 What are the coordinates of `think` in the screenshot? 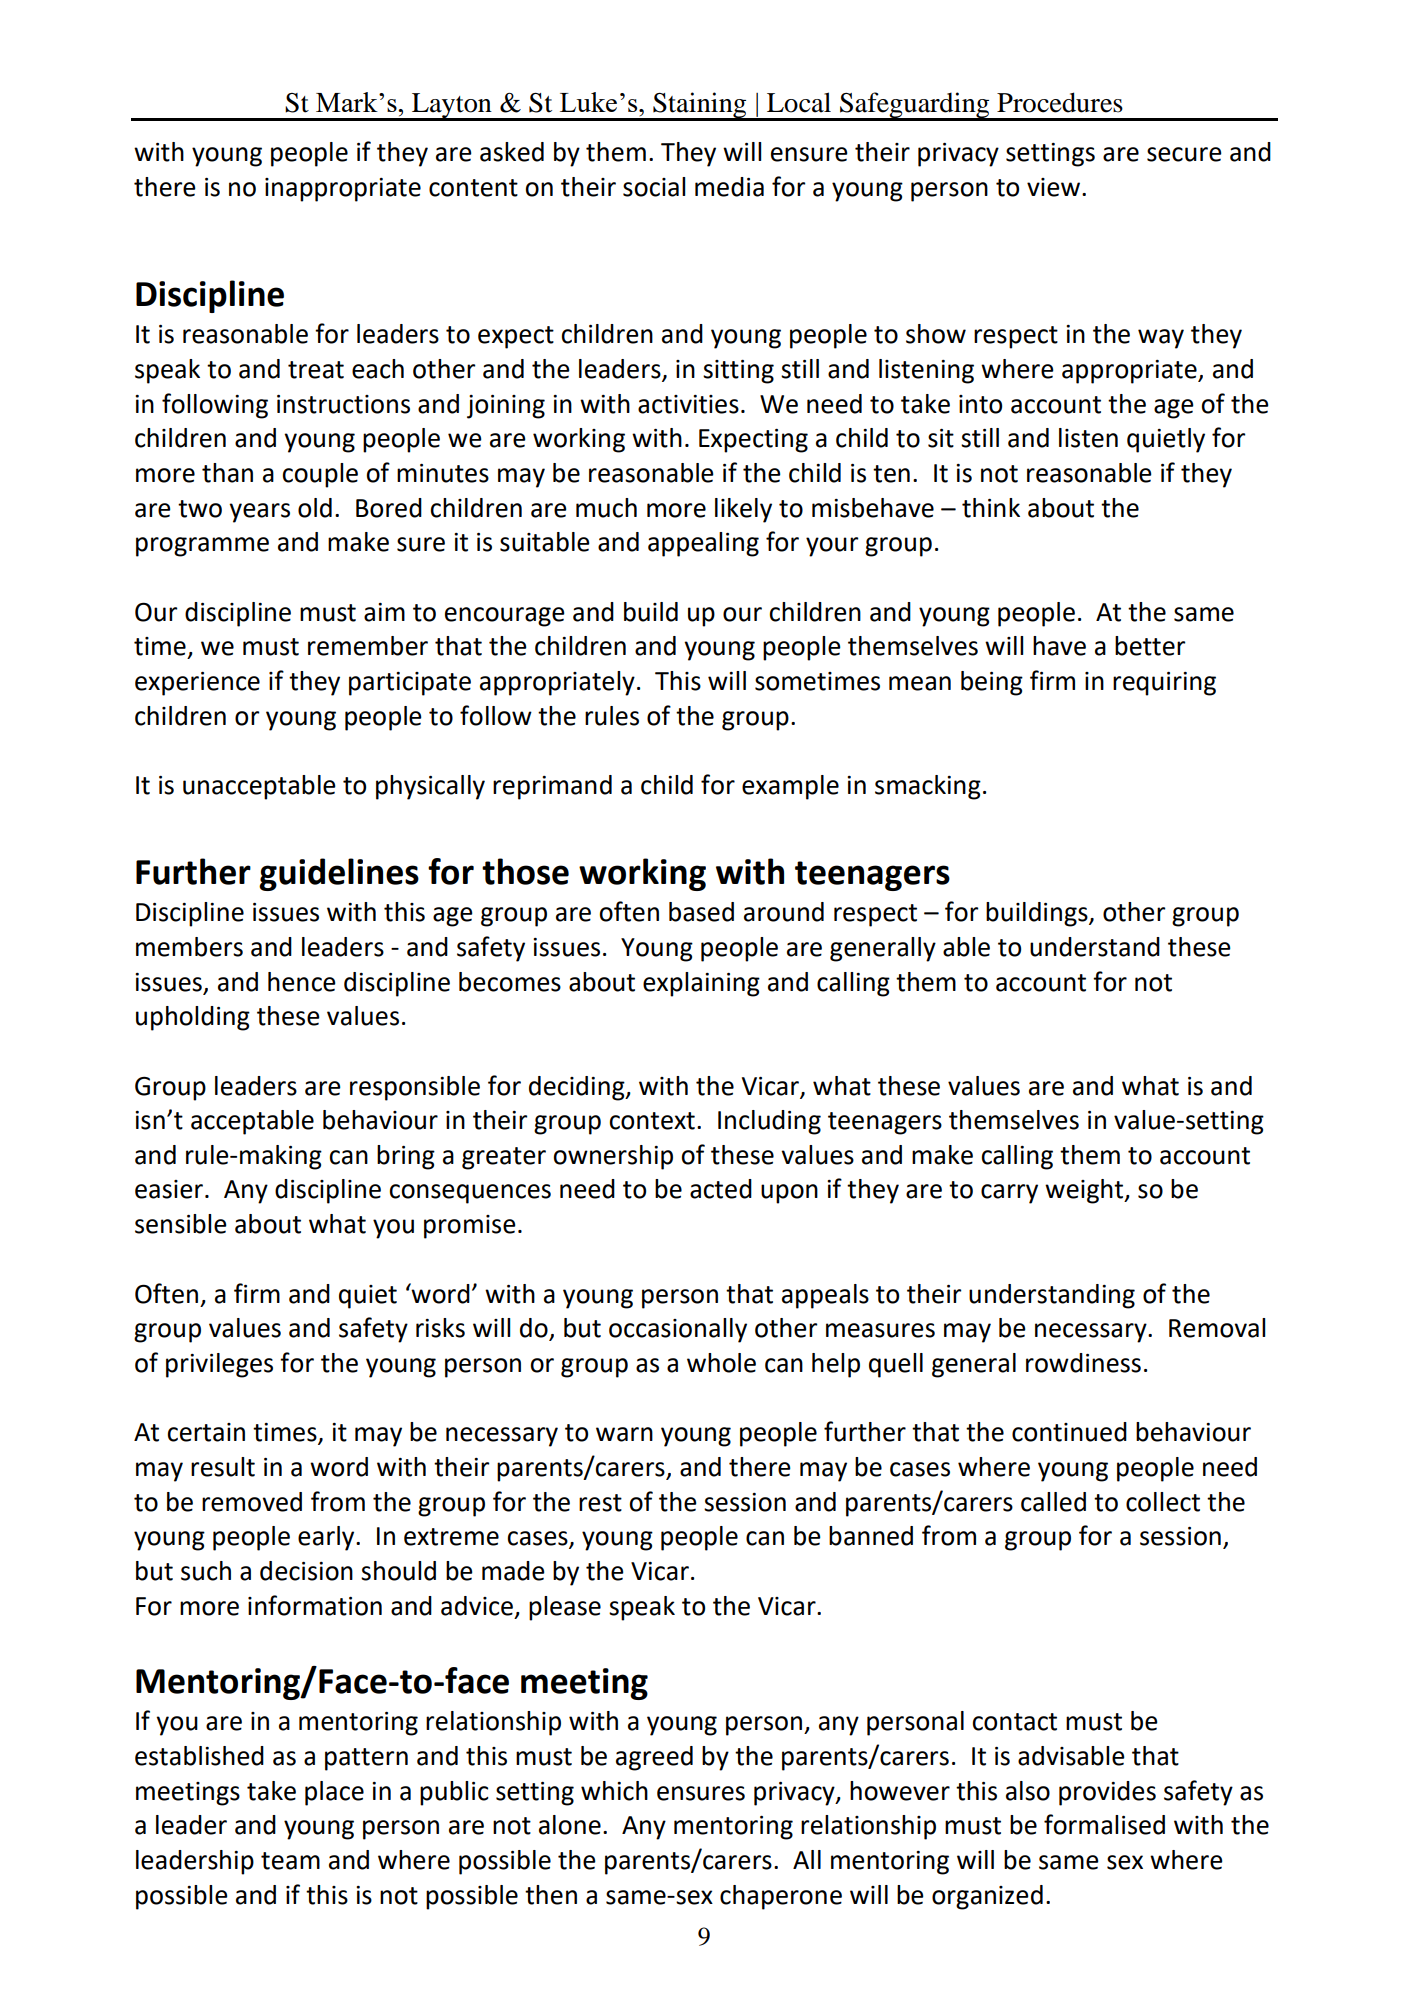 It's located at (991, 508).
